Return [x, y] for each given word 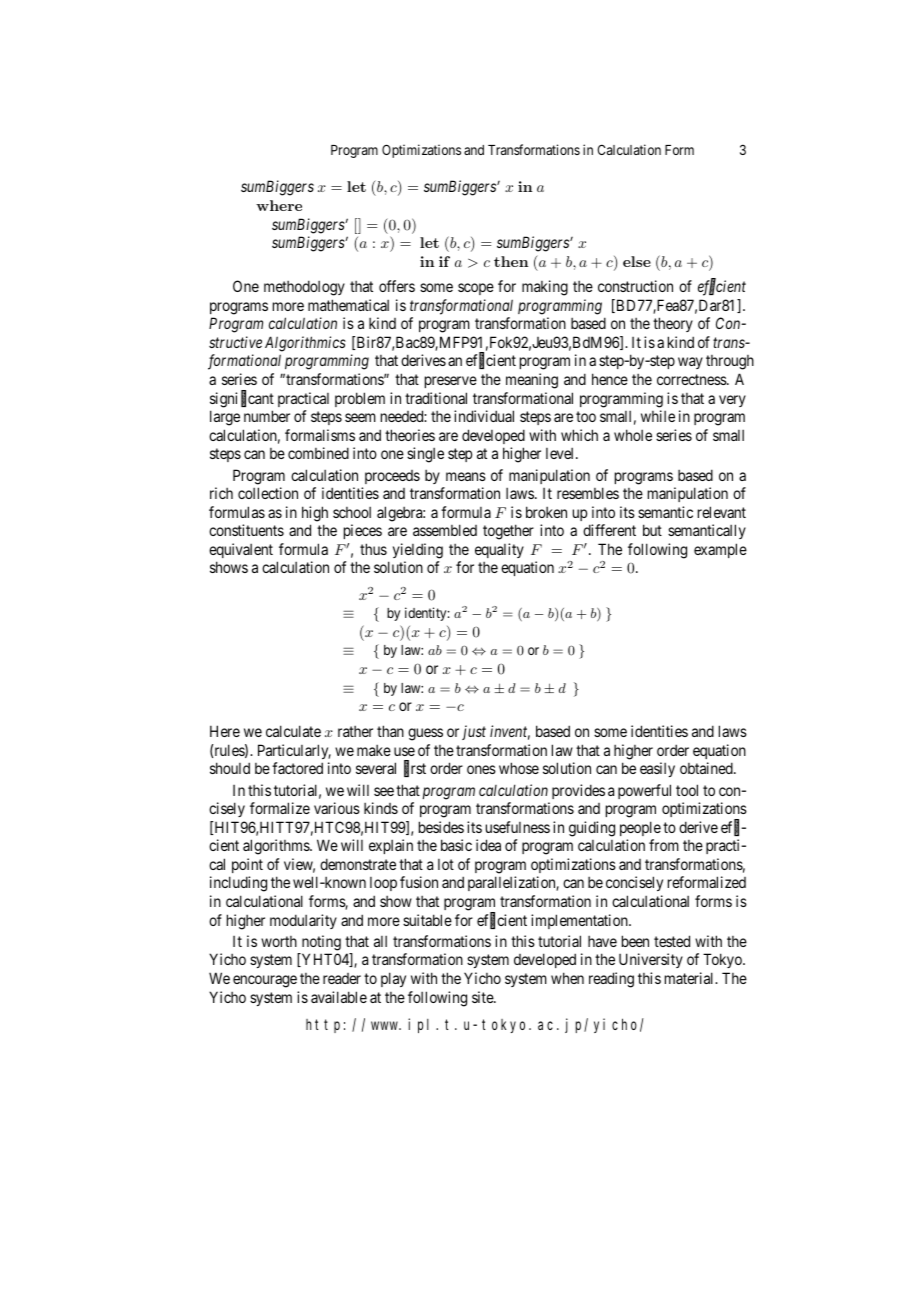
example [720, 550]
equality [499, 550]
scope [476, 289]
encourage [265, 981]
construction [635, 286]
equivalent [241, 550]
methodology [304, 288]
